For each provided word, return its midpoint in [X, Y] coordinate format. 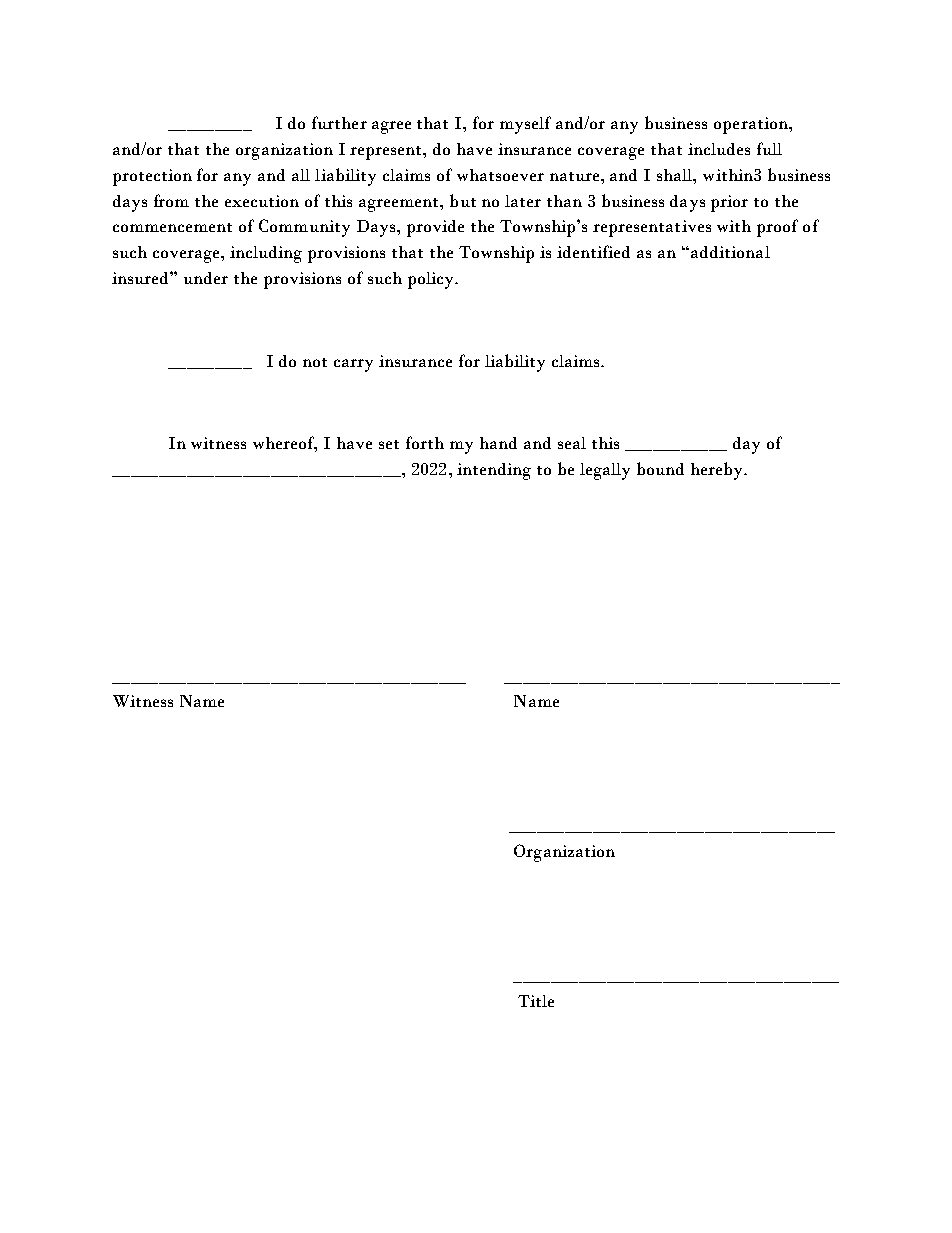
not [315, 362]
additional [730, 252]
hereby [718, 471]
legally [605, 471]
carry [353, 365]
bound [660, 468]
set [389, 444]
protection [152, 177]
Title [536, 1001]
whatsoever [500, 175]
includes [719, 149]
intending [494, 471]
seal [572, 443]
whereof [285, 444]
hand [498, 443]
